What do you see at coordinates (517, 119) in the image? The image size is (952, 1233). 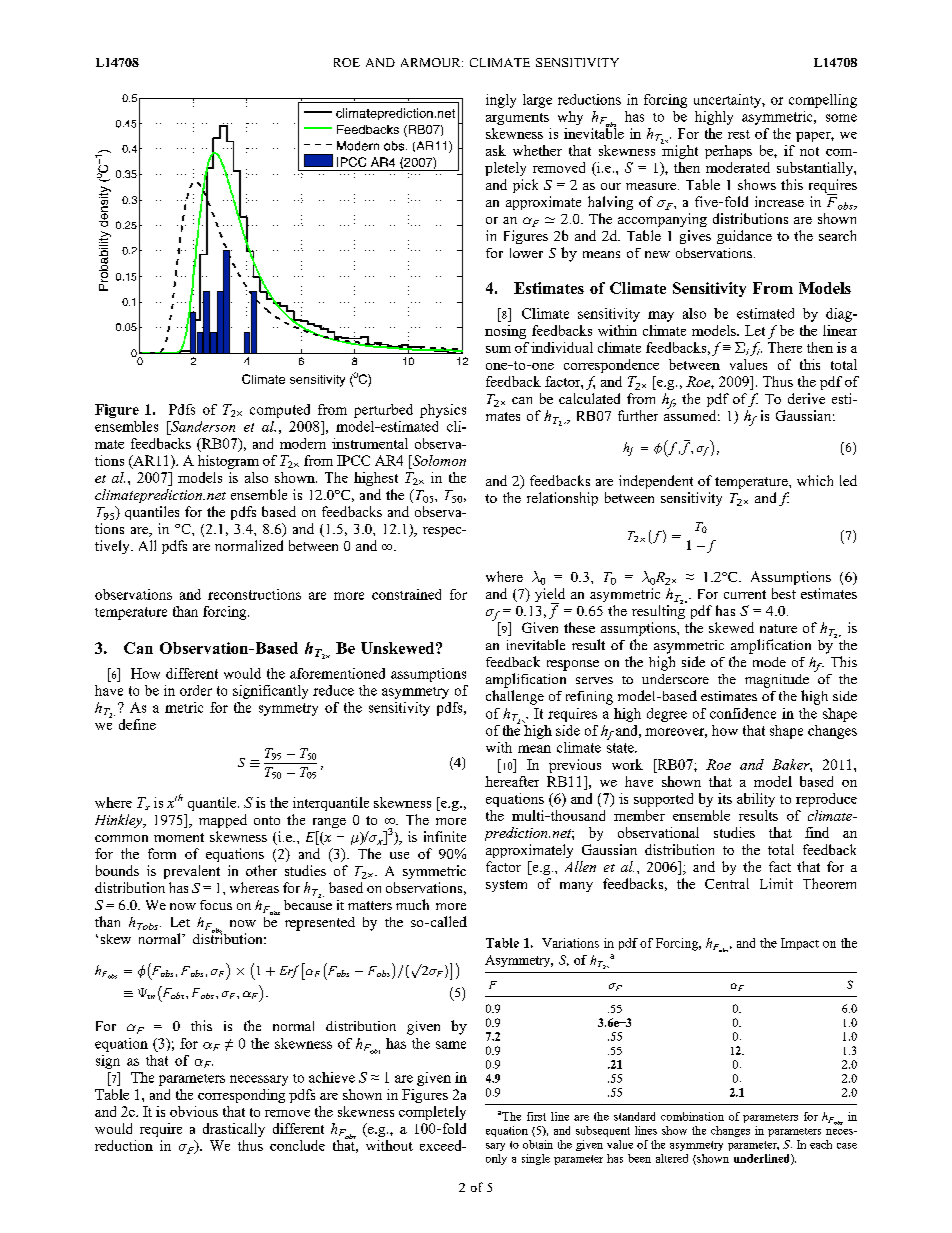 I see `arguments` at bounding box center [517, 119].
